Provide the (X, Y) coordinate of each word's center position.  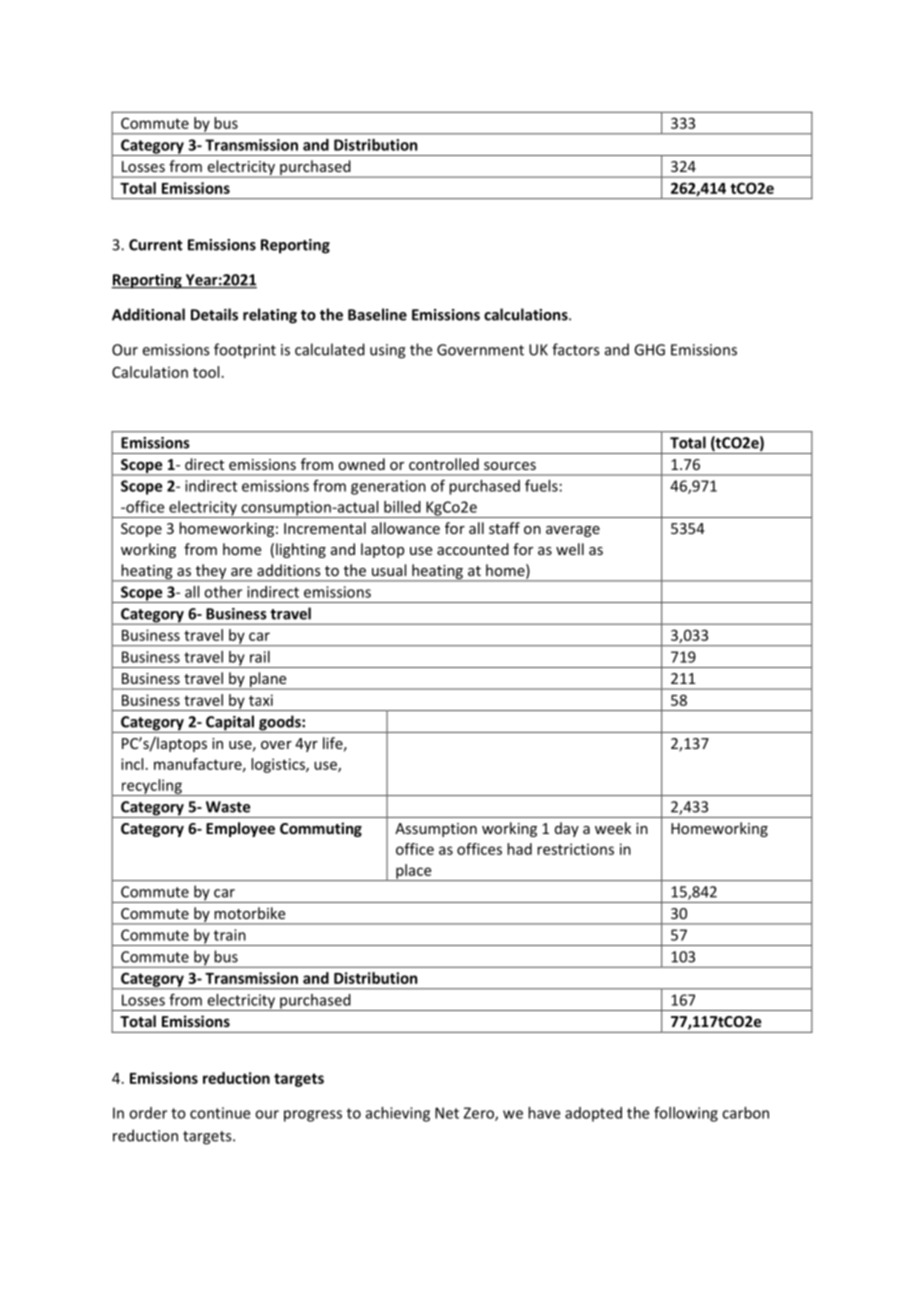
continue (220, 1113)
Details (214, 314)
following (686, 1114)
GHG (649, 350)
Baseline (377, 314)
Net (447, 1113)
